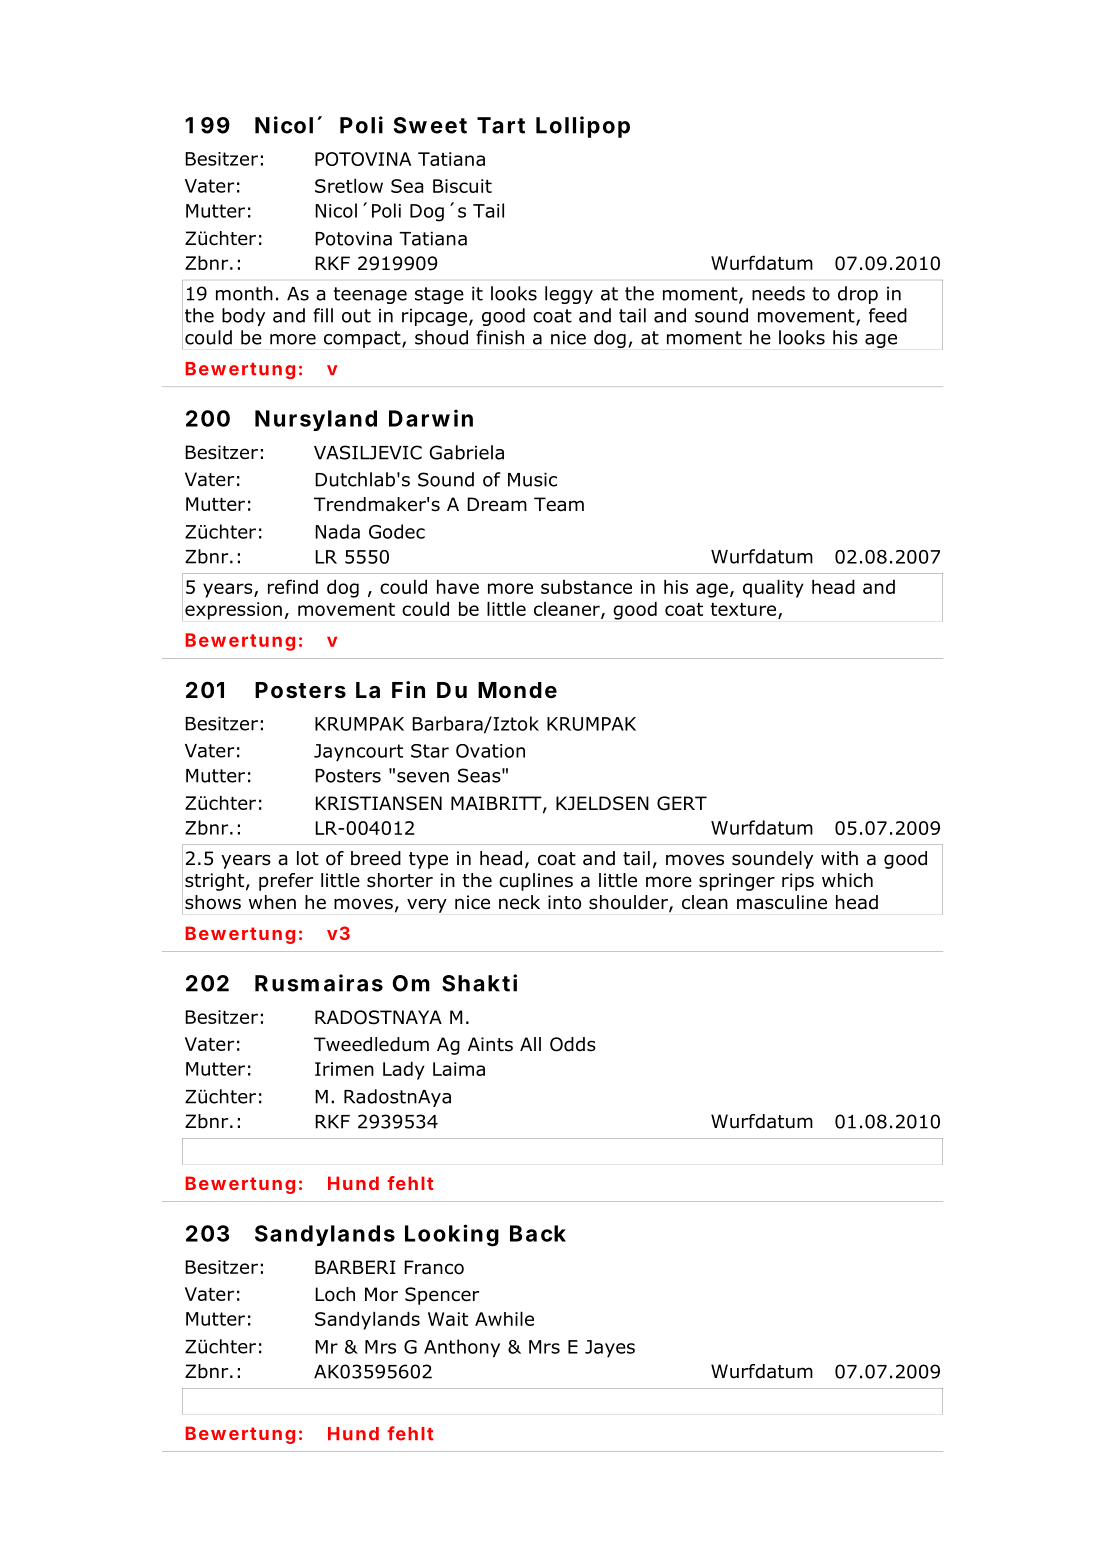 This image has height=1547, width=1093. What do you see at coordinates (504, 1318) in the image?
I see `Awhile` at bounding box center [504, 1318].
